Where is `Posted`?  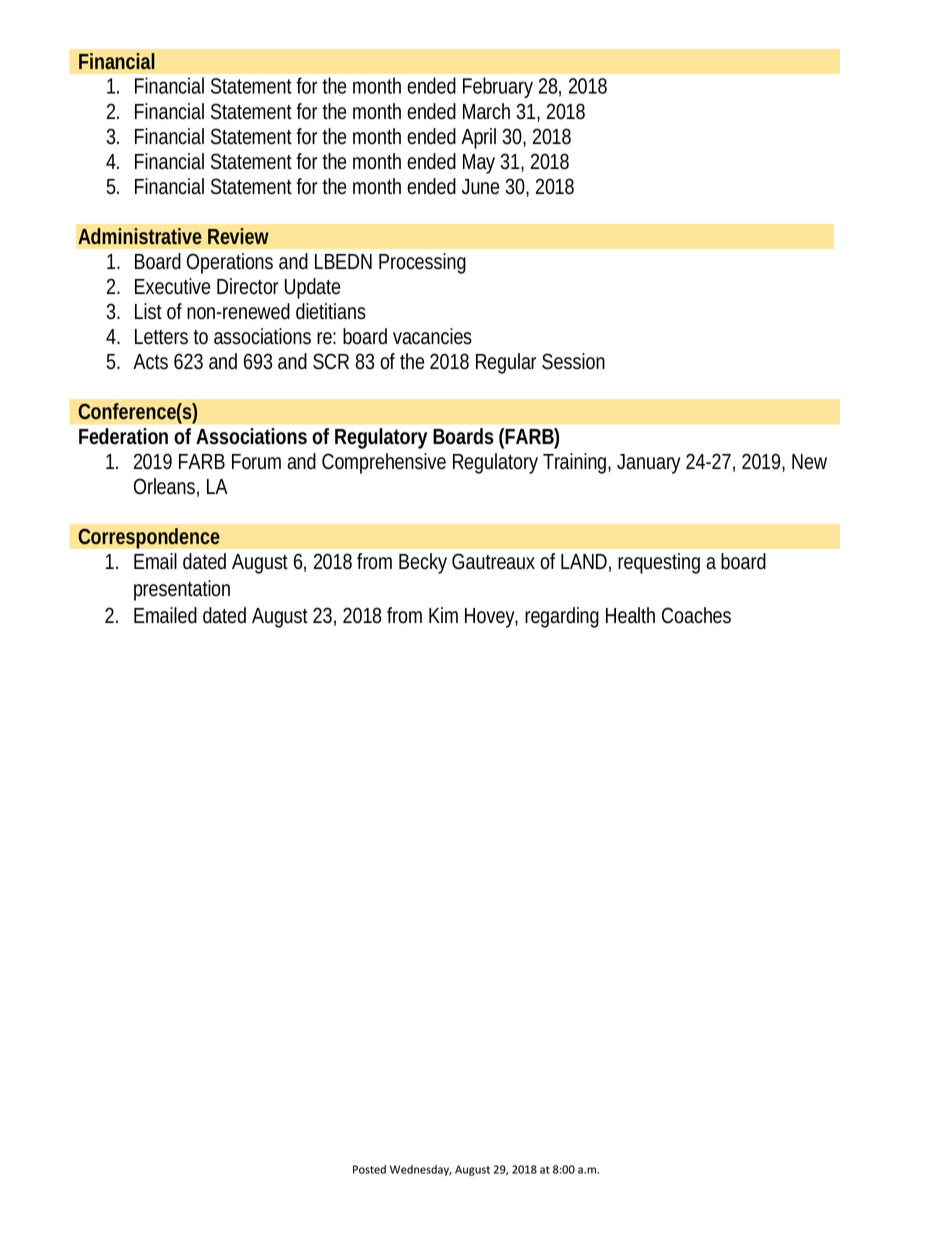 Posted is located at coordinates (369, 1169).
